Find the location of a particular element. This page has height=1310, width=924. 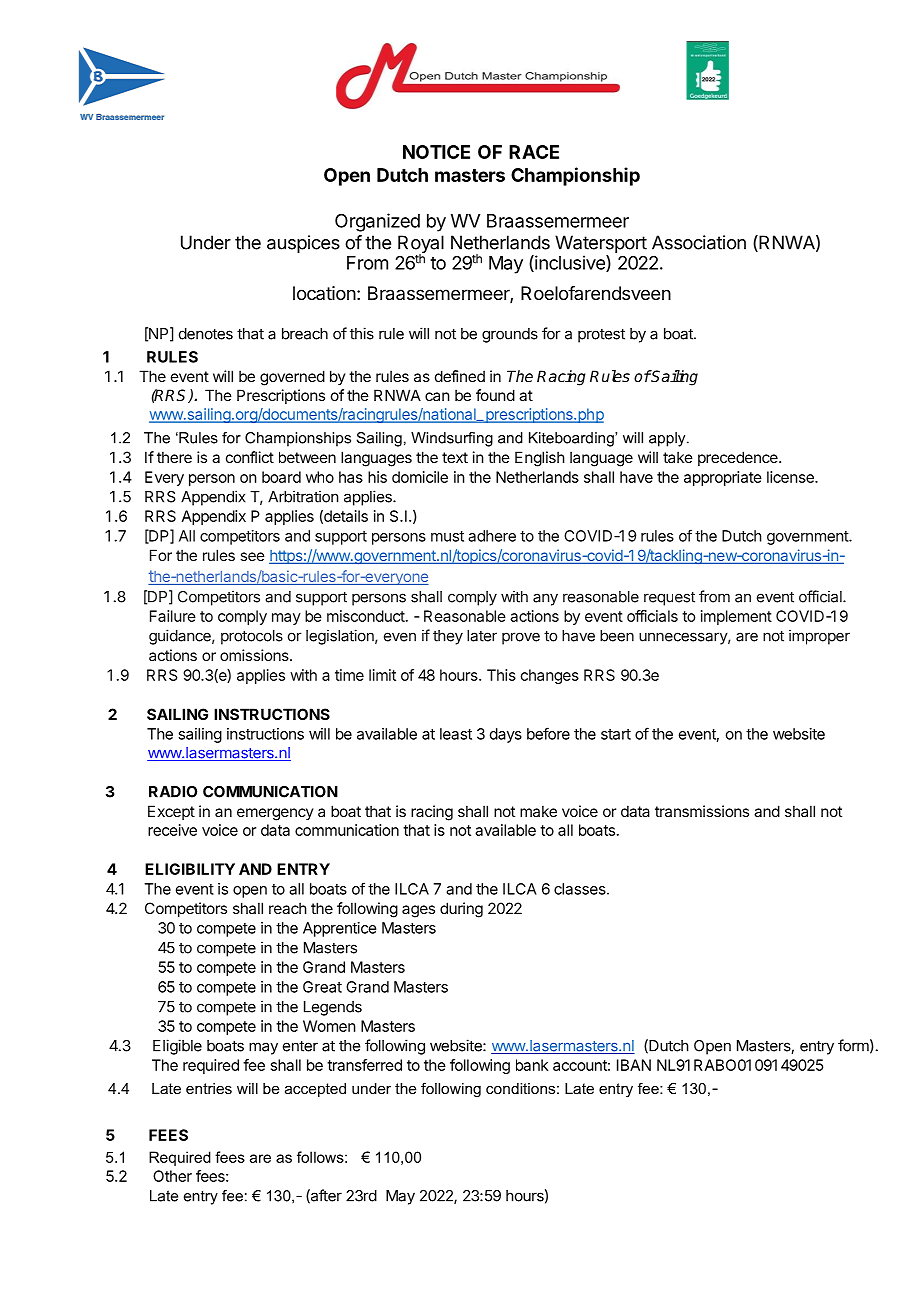

Association is located at coordinates (699, 242).
